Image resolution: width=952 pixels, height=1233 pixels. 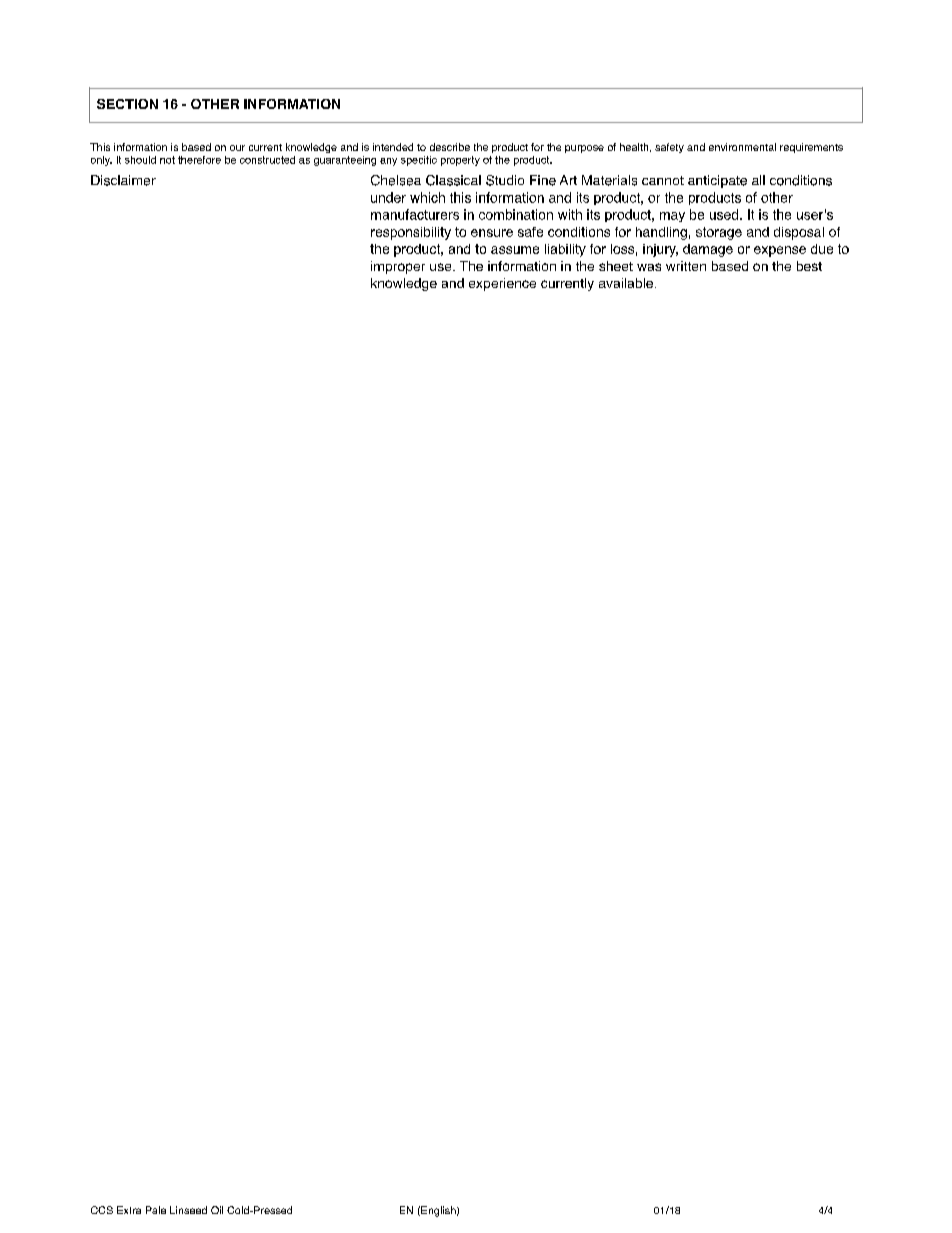 What do you see at coordinates (188, 1210) in the screenshot?
I see `Linseed` at bounding box center [188, 1210].
